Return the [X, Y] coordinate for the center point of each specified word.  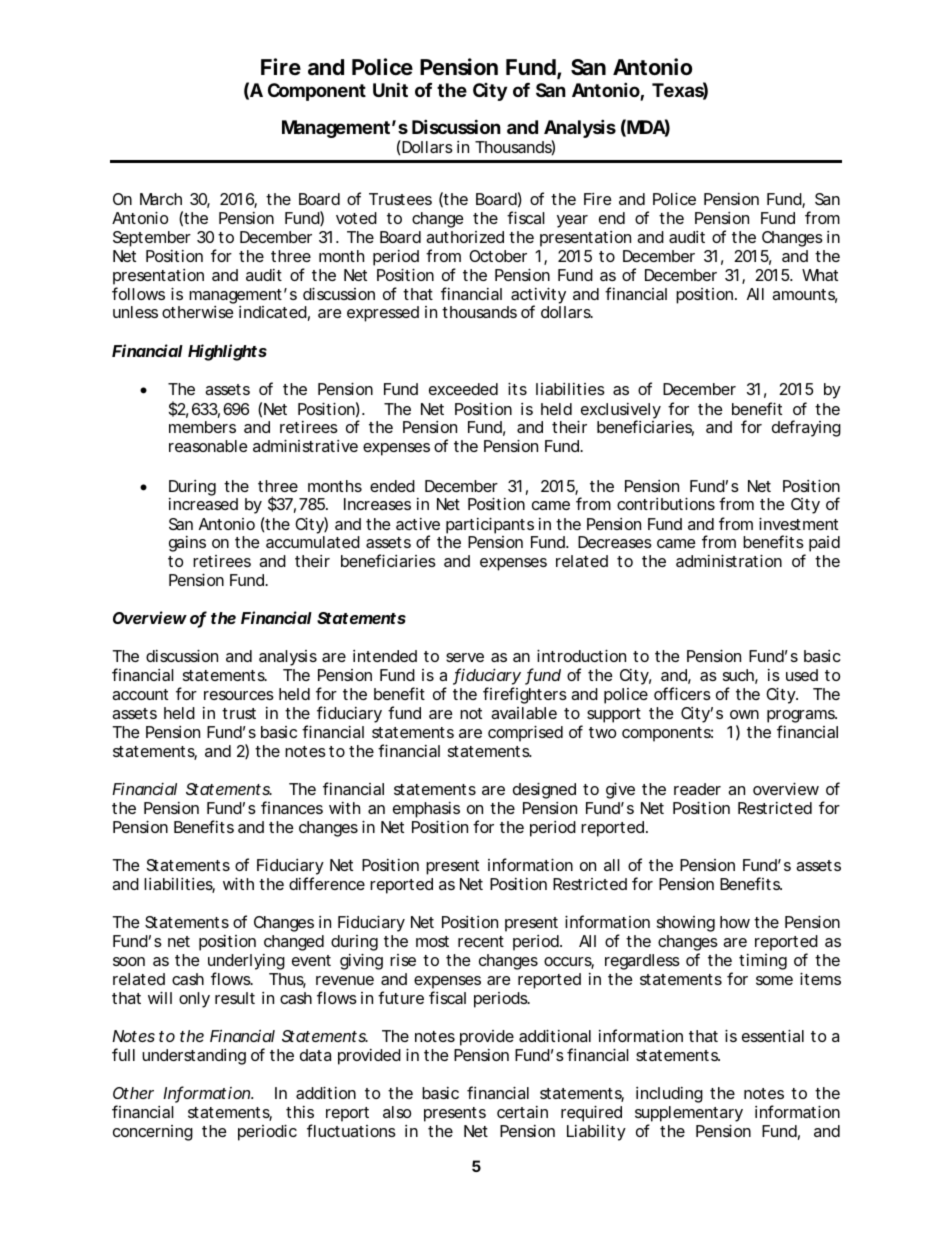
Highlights [227, 352]
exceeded [463, 389]
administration [729, 560]
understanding [194, 1057]
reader [697, 789]
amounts [804, 296]
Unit [390, 89]
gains [187, 544]
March [161, 199]
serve [465, 657]
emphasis [426, 810]
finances [292, 807]
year [572, 221]
